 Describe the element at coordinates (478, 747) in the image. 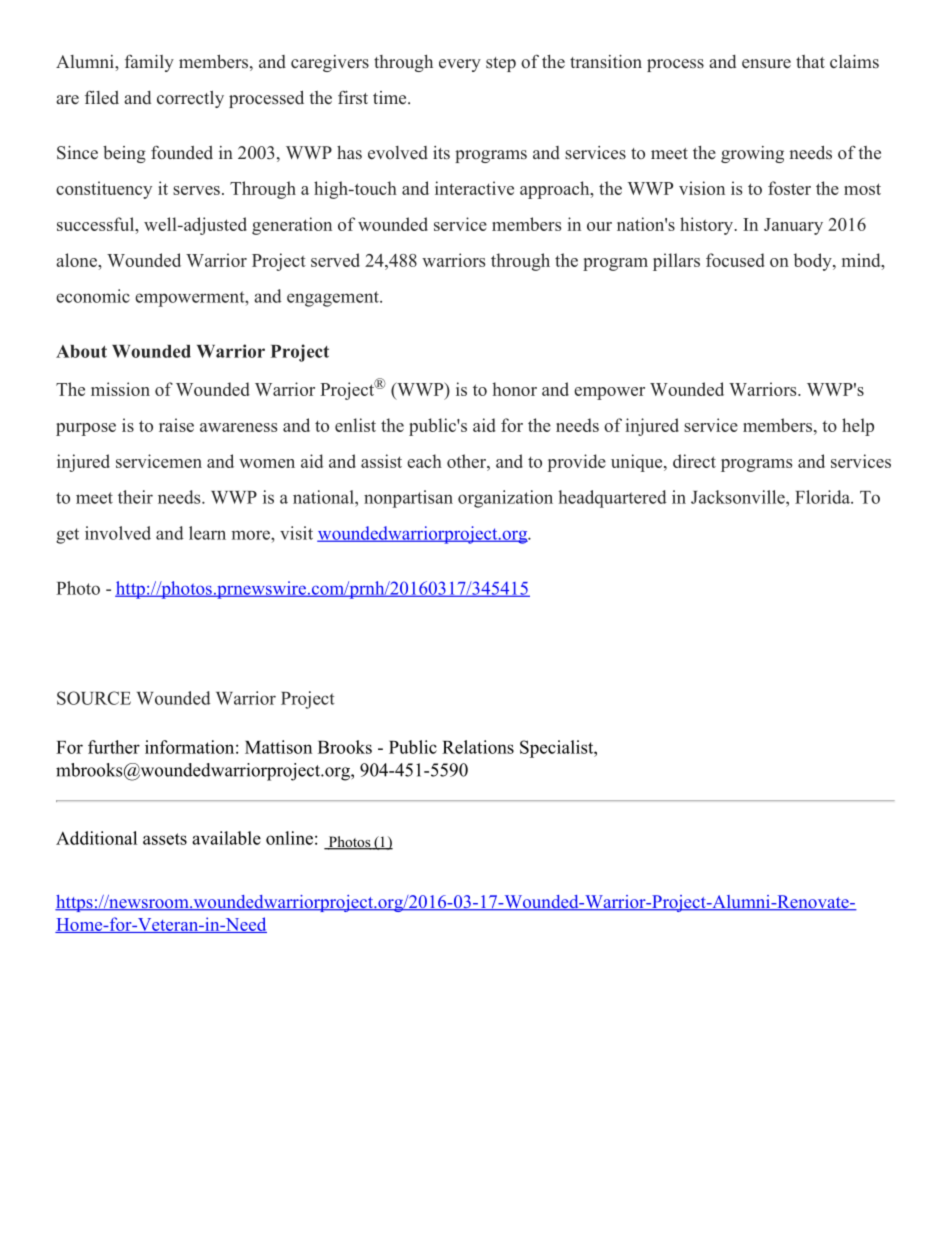

I see `Relations` at that location.
